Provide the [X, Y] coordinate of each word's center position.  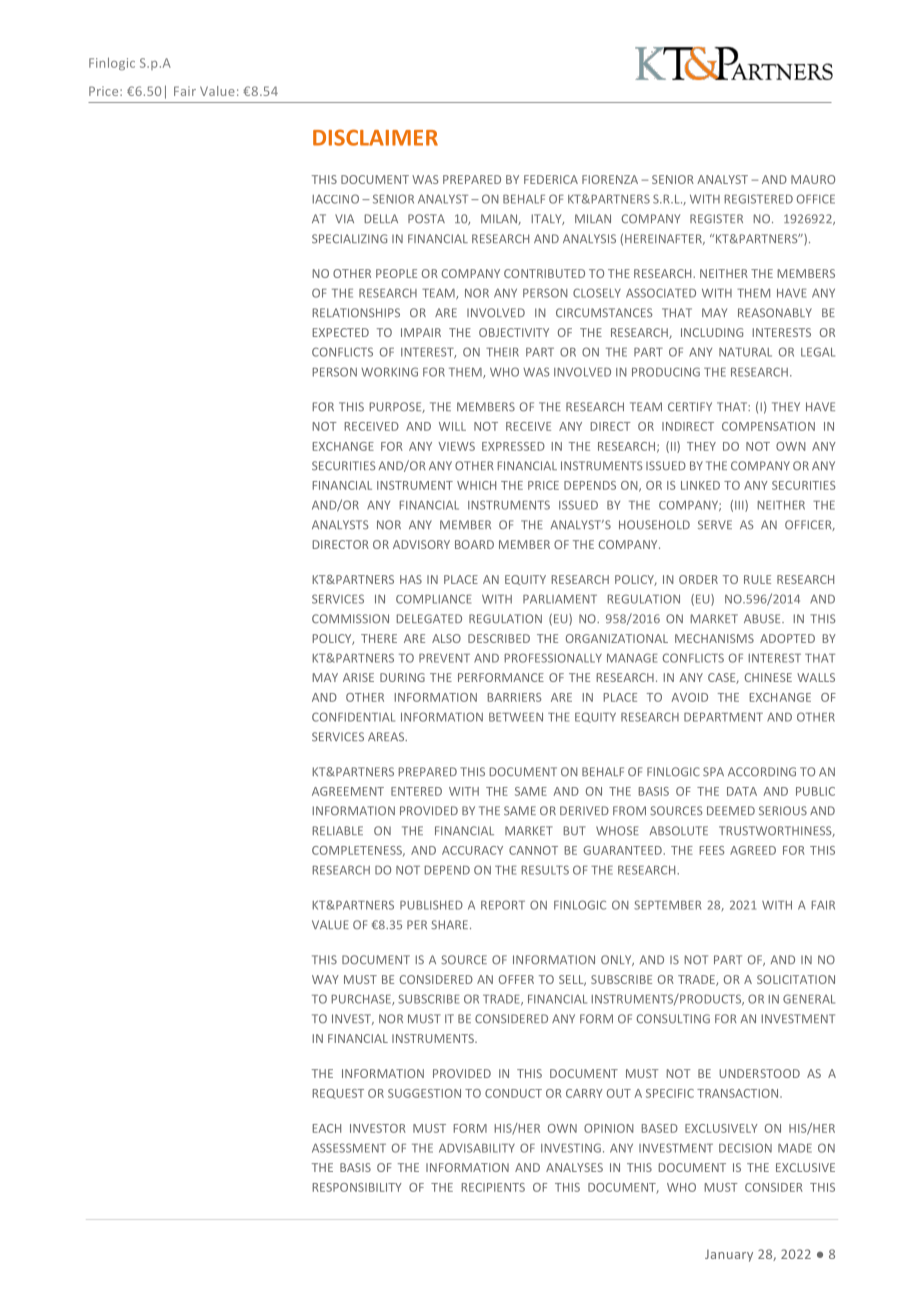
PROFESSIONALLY [553, 658]
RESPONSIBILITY [357, 1187]
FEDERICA [551, 179]
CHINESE [768, 677]
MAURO [813, 179]
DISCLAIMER [375, 137]
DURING [402, 677]
